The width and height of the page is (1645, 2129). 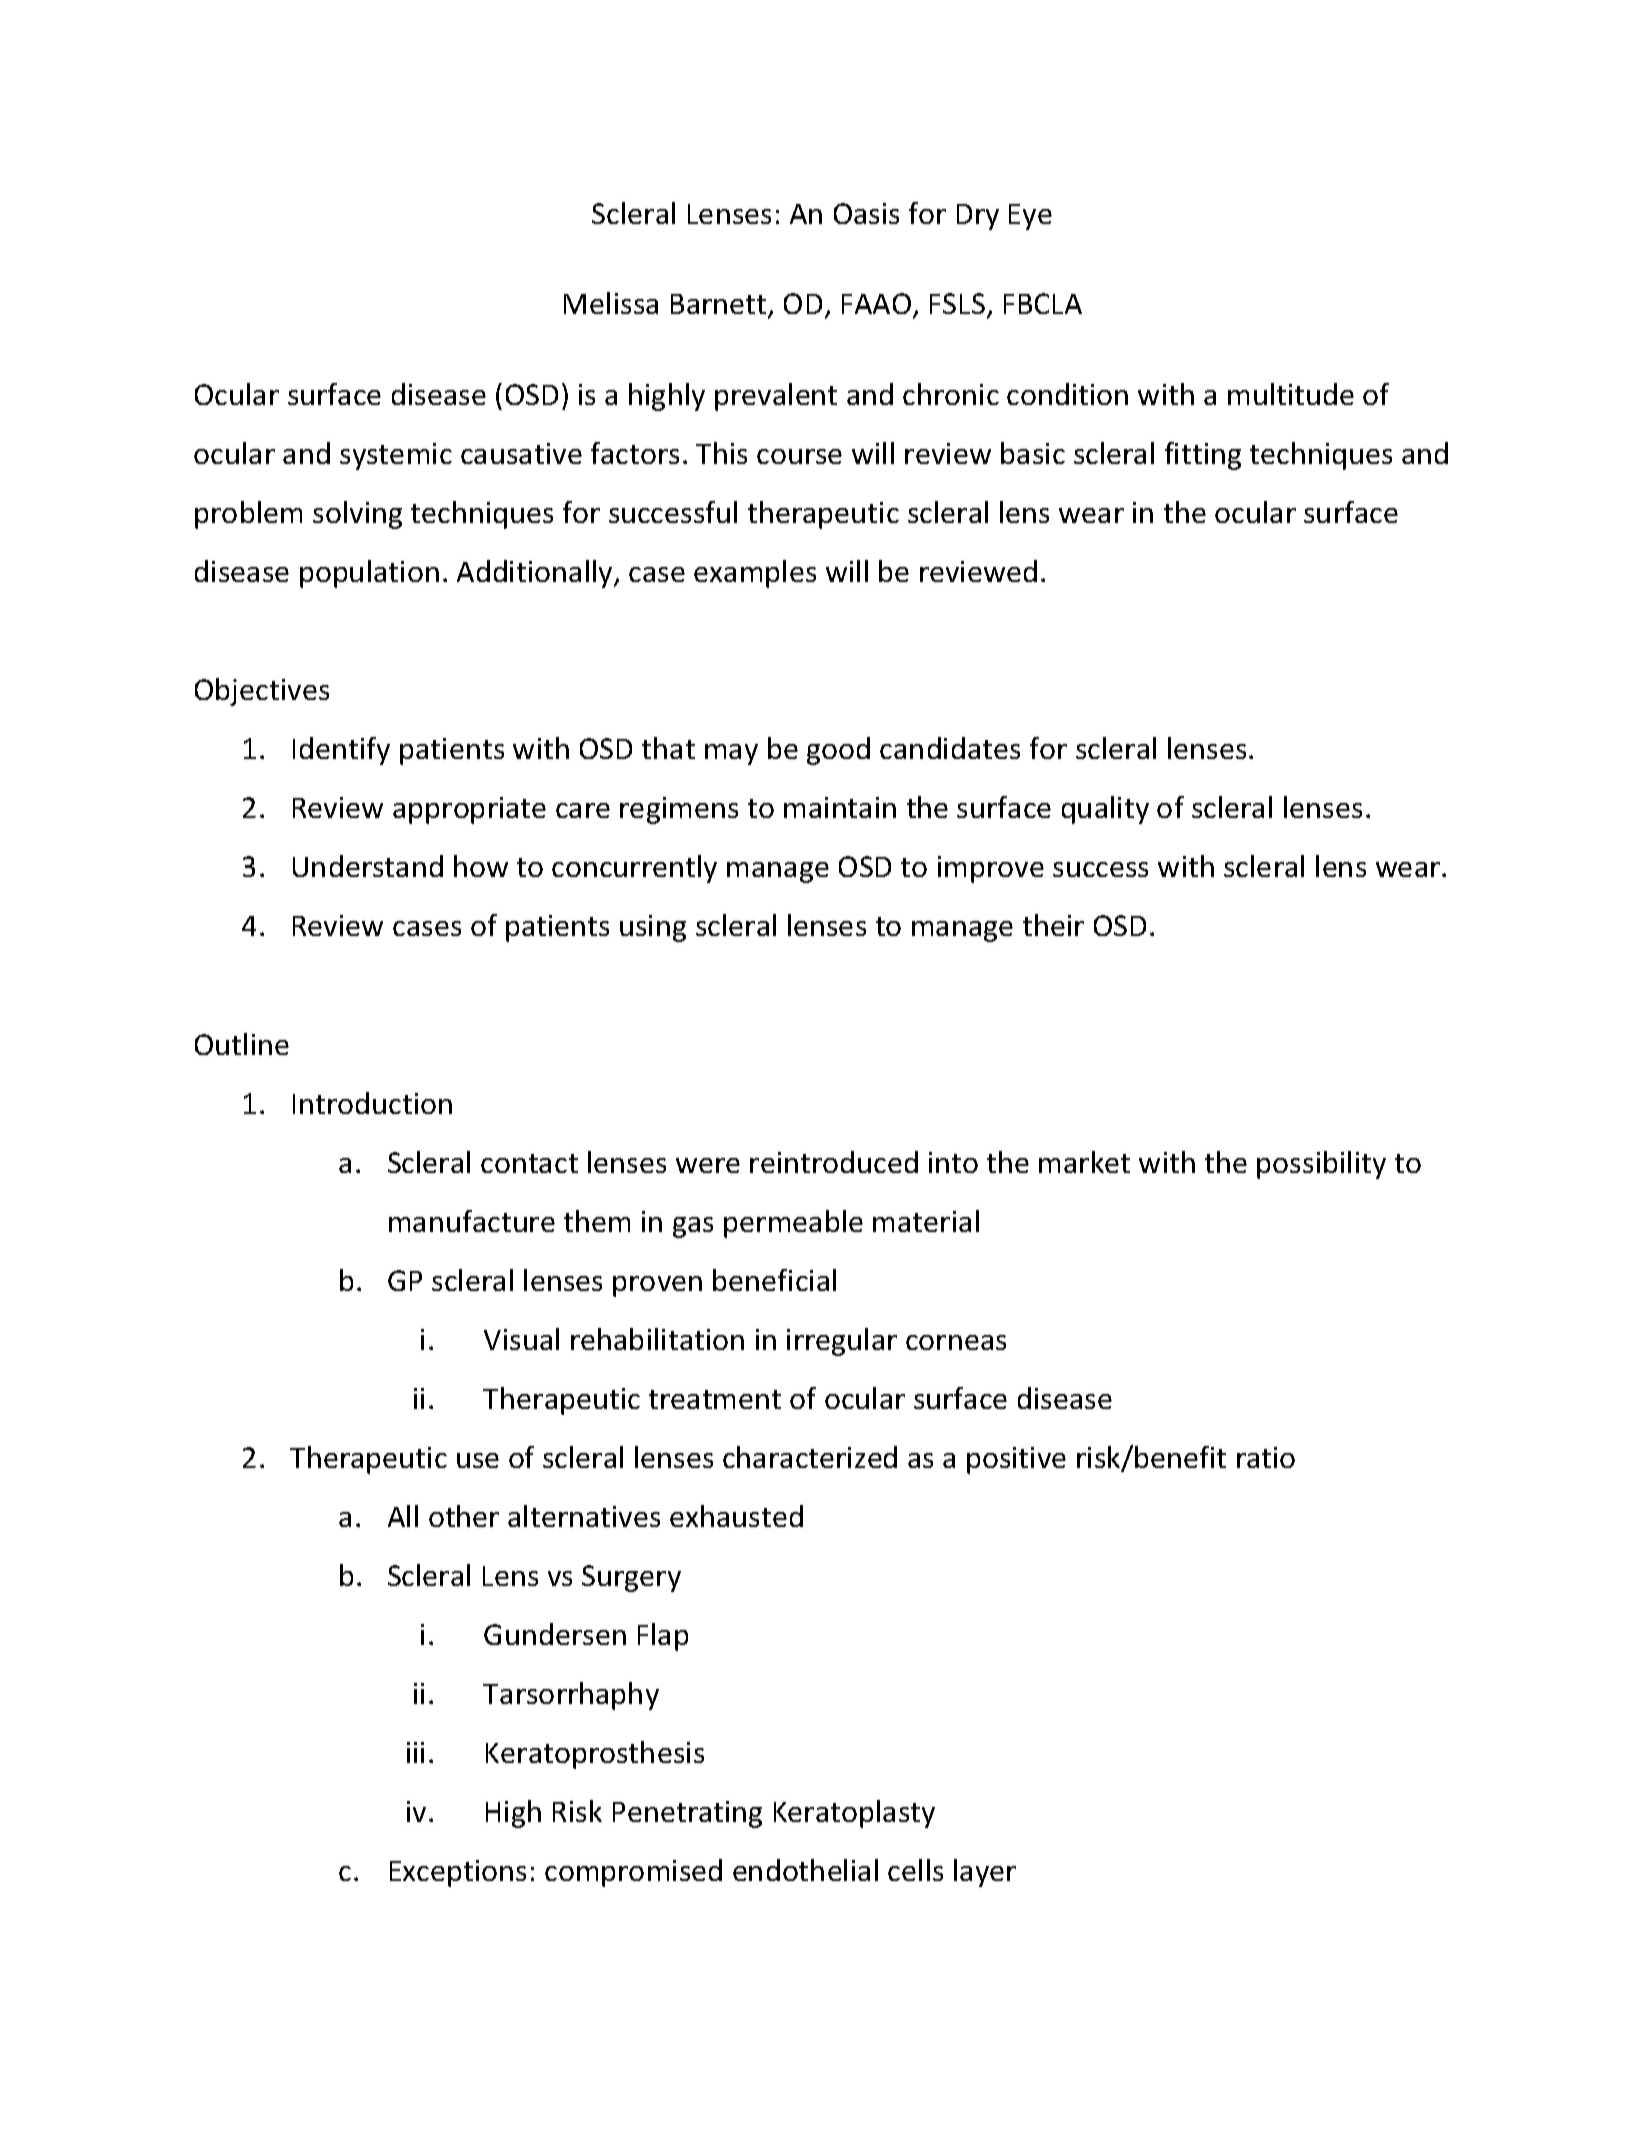 What do you see at coordinates (731, 754) in the page?
I see `may` at bounding box center [731, 754].
